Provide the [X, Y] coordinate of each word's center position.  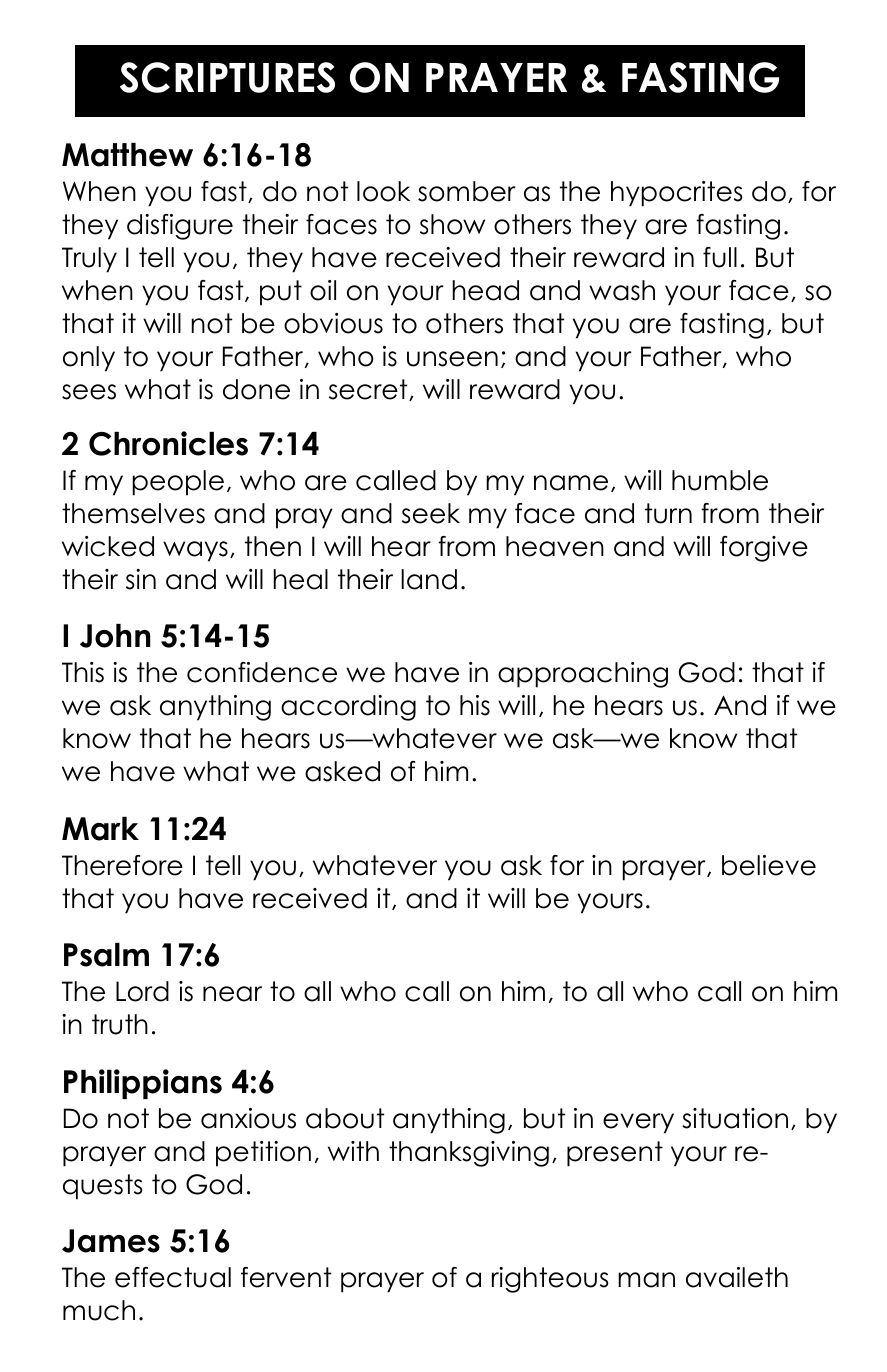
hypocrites [677, 194]
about [345, 1118]
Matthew [127, 155]
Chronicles [168, 443]
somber [466, 191]
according [348, 708]
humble [720, 480]
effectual [173, 1277]
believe [769, 865]
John [115, 636]
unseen [452, 359]
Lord [142, 991]
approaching [583, 675]
